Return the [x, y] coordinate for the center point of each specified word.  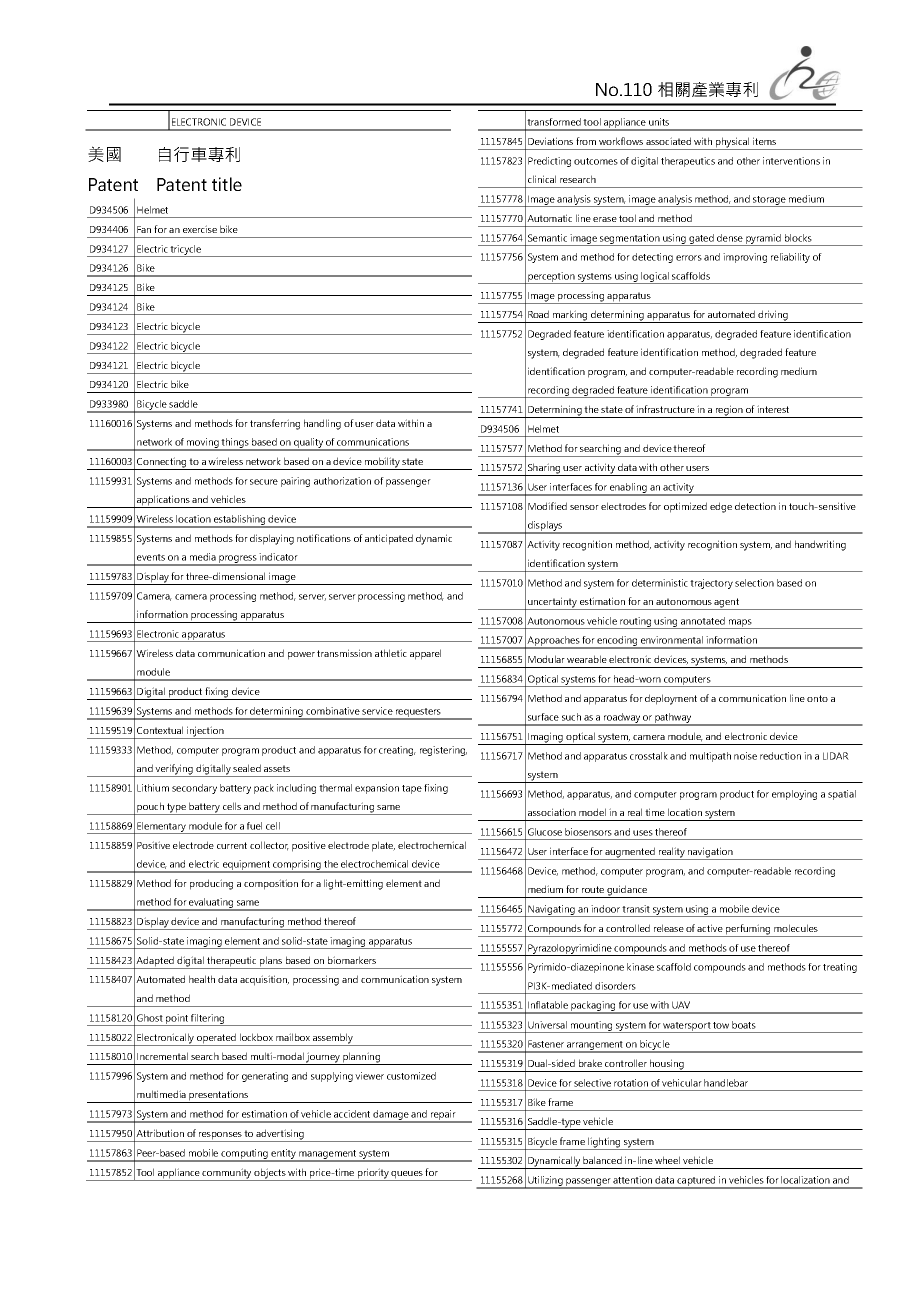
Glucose [545, 832]
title [227, 184]
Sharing [544, 469]
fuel [254, 826]
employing [794, 795]
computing [244, 1155]
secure [264, 482]
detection [755, 506]
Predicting [549, 162]
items [764, 141]
